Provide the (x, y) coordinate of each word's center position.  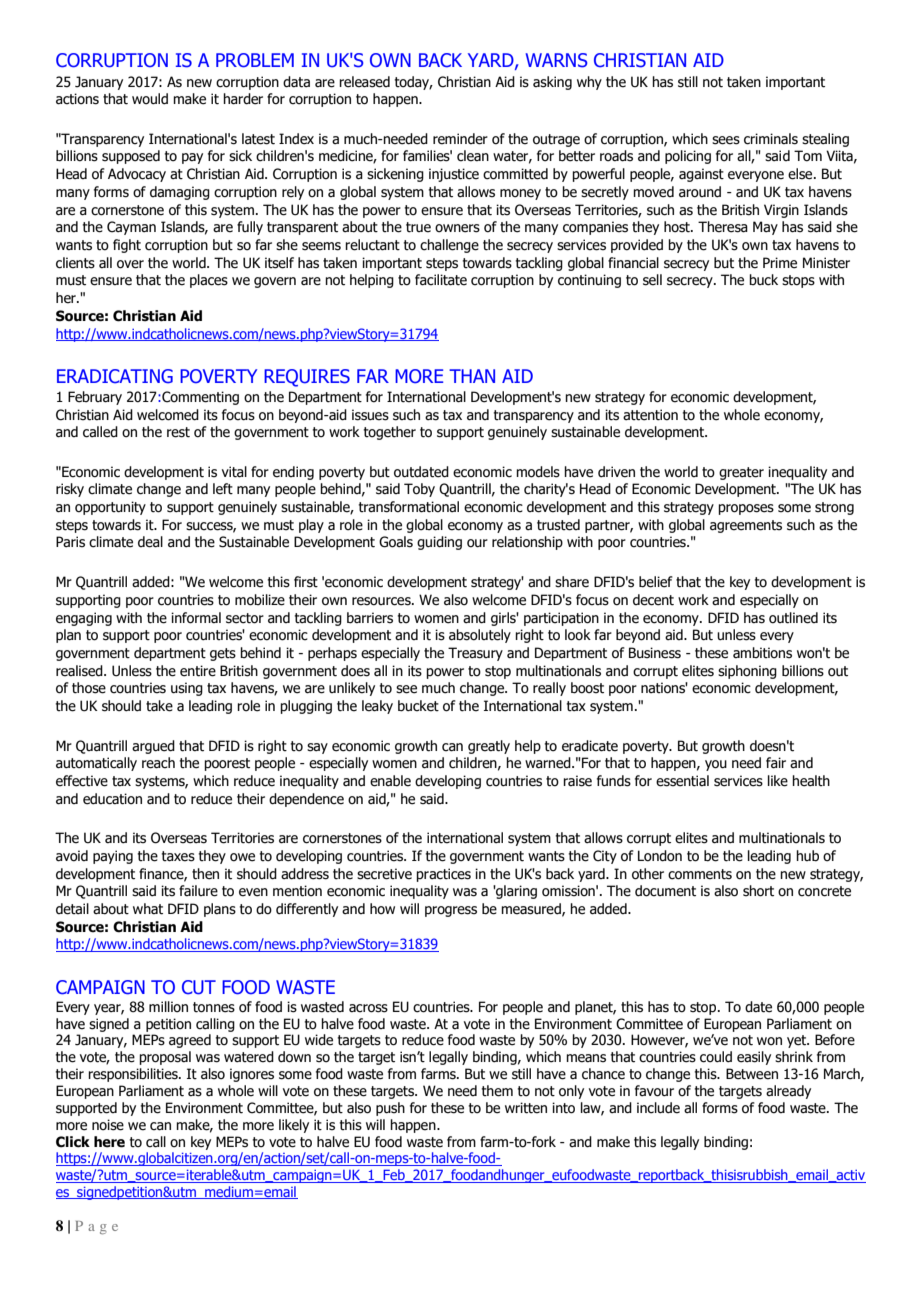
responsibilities (134, 1075)
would (150, 99)
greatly (489, 747)
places (209, 281)
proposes (746, 509)
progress (451, 911)
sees (726, 140)
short (758, 891)
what (148, 909)
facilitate (441, 280)
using (187, 689)
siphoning (747, 672)
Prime (780, 263)
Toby (419, 490)
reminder (460, 139)
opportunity (110, 508)
